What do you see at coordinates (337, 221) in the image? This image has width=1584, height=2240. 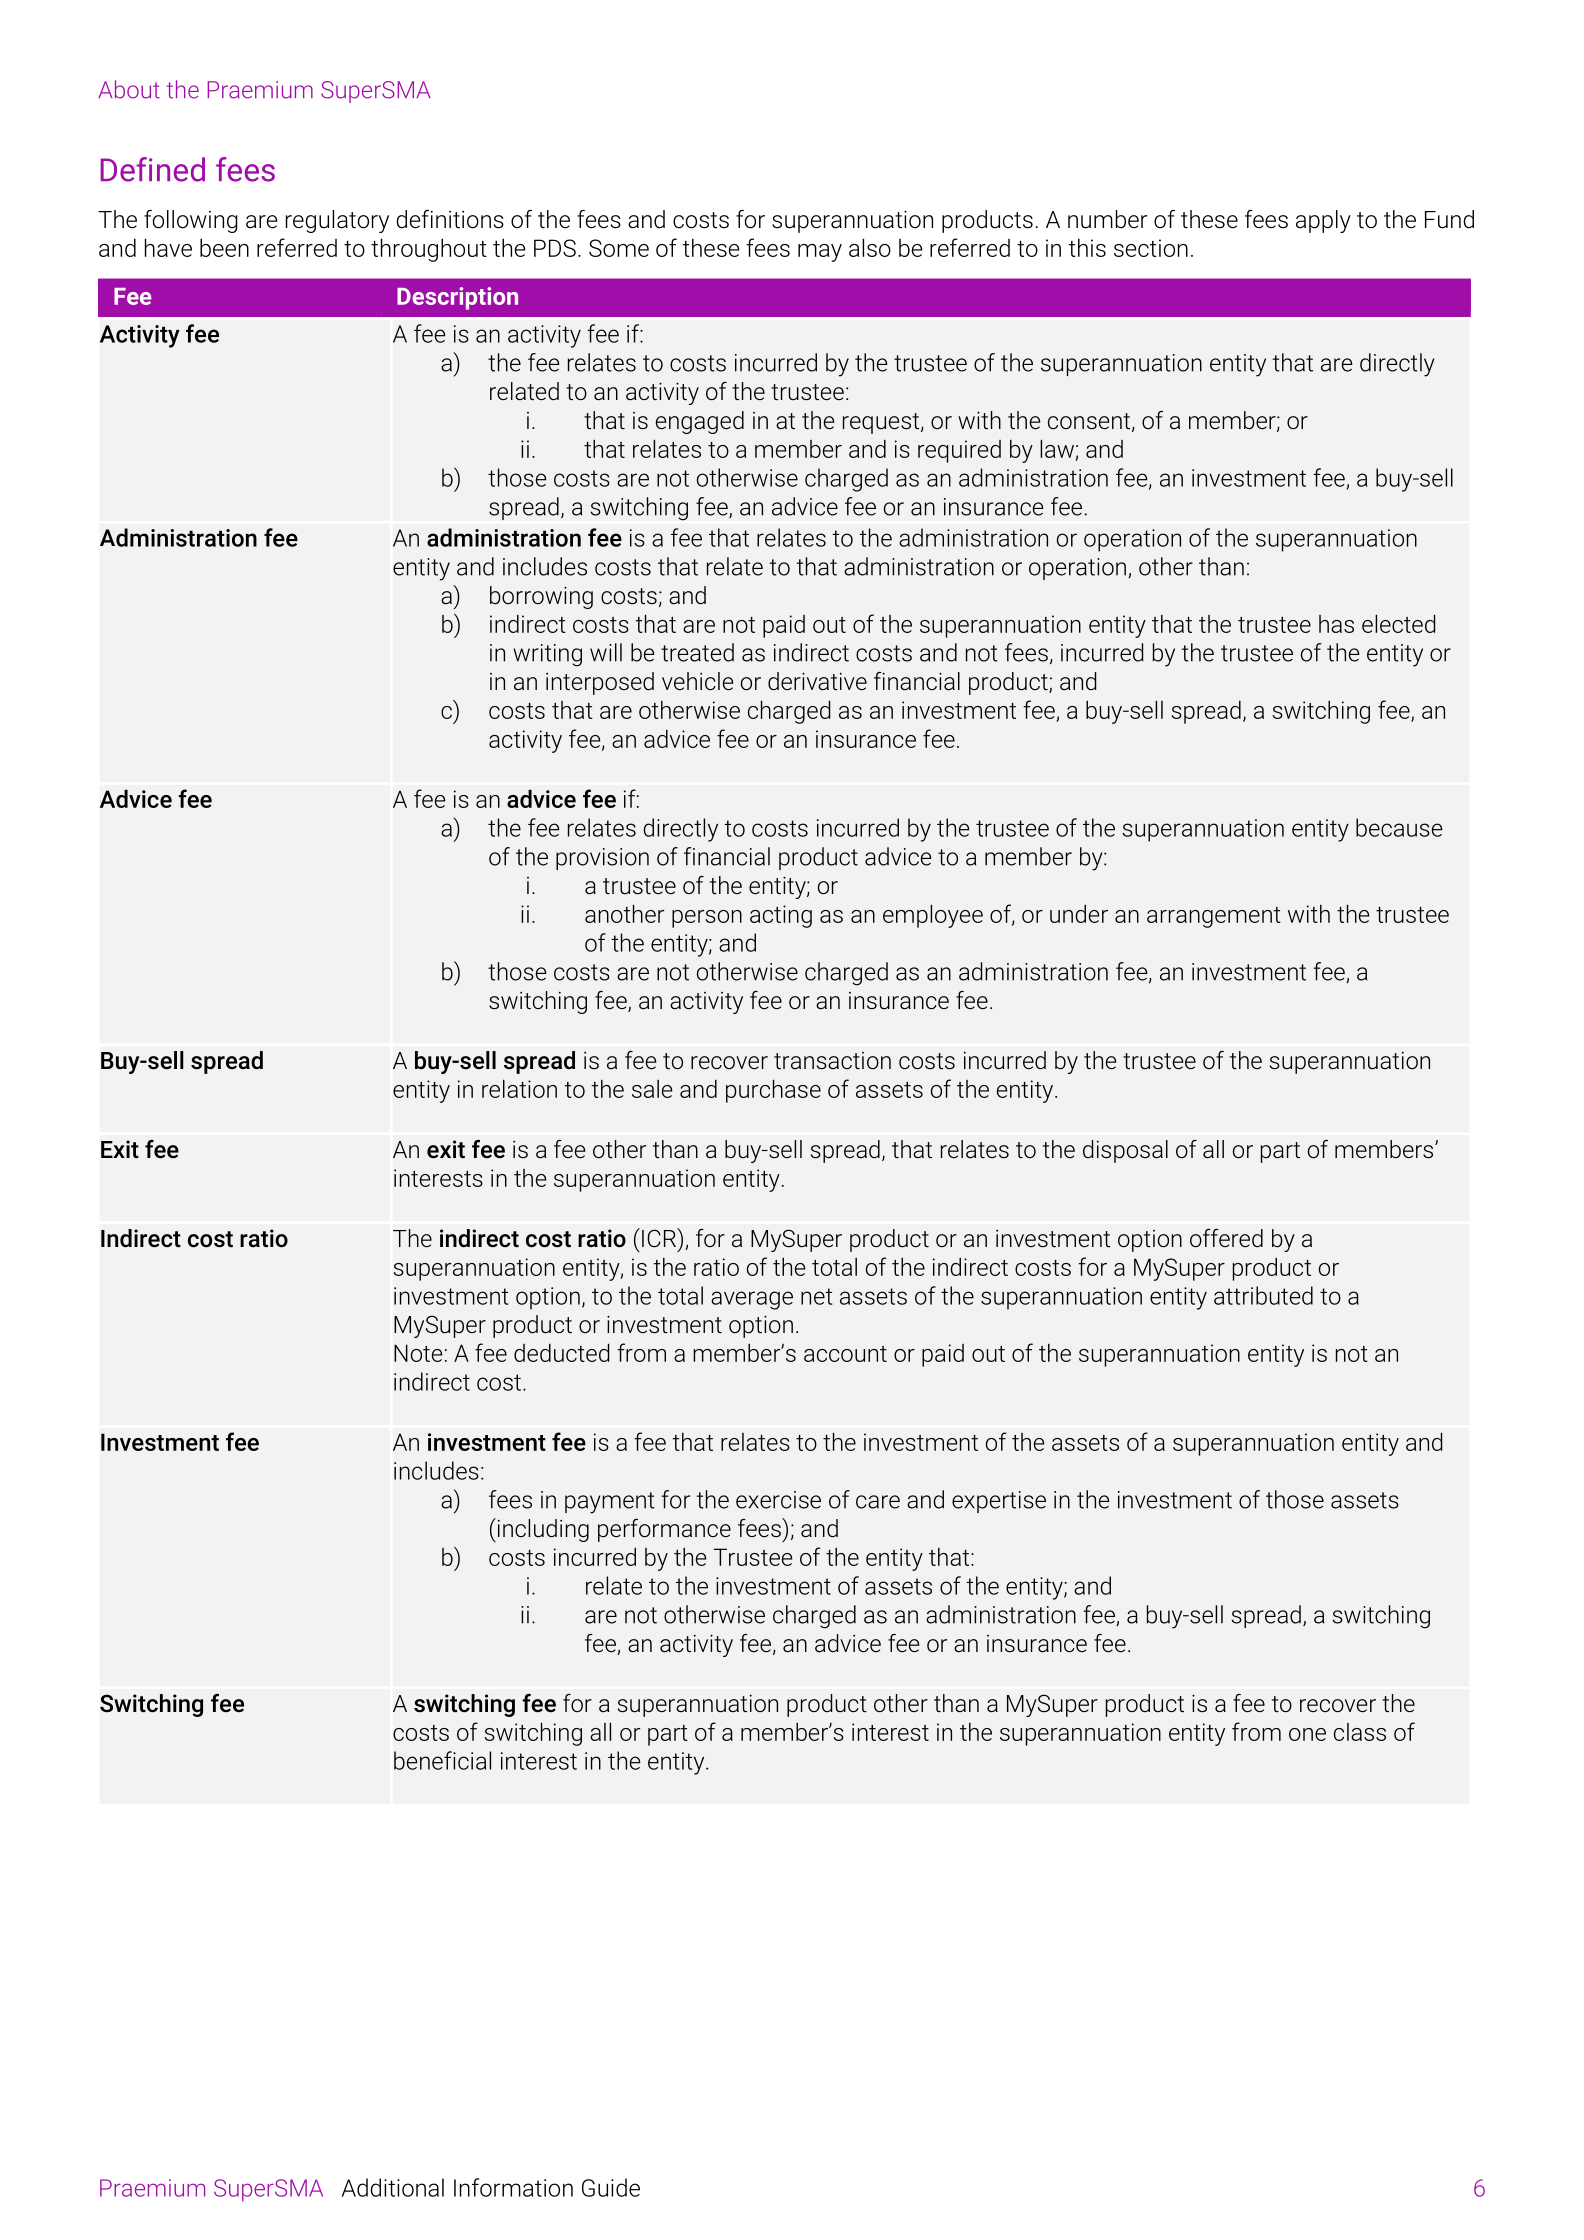 I see `regulatory` at bounding box center [337, 221].
